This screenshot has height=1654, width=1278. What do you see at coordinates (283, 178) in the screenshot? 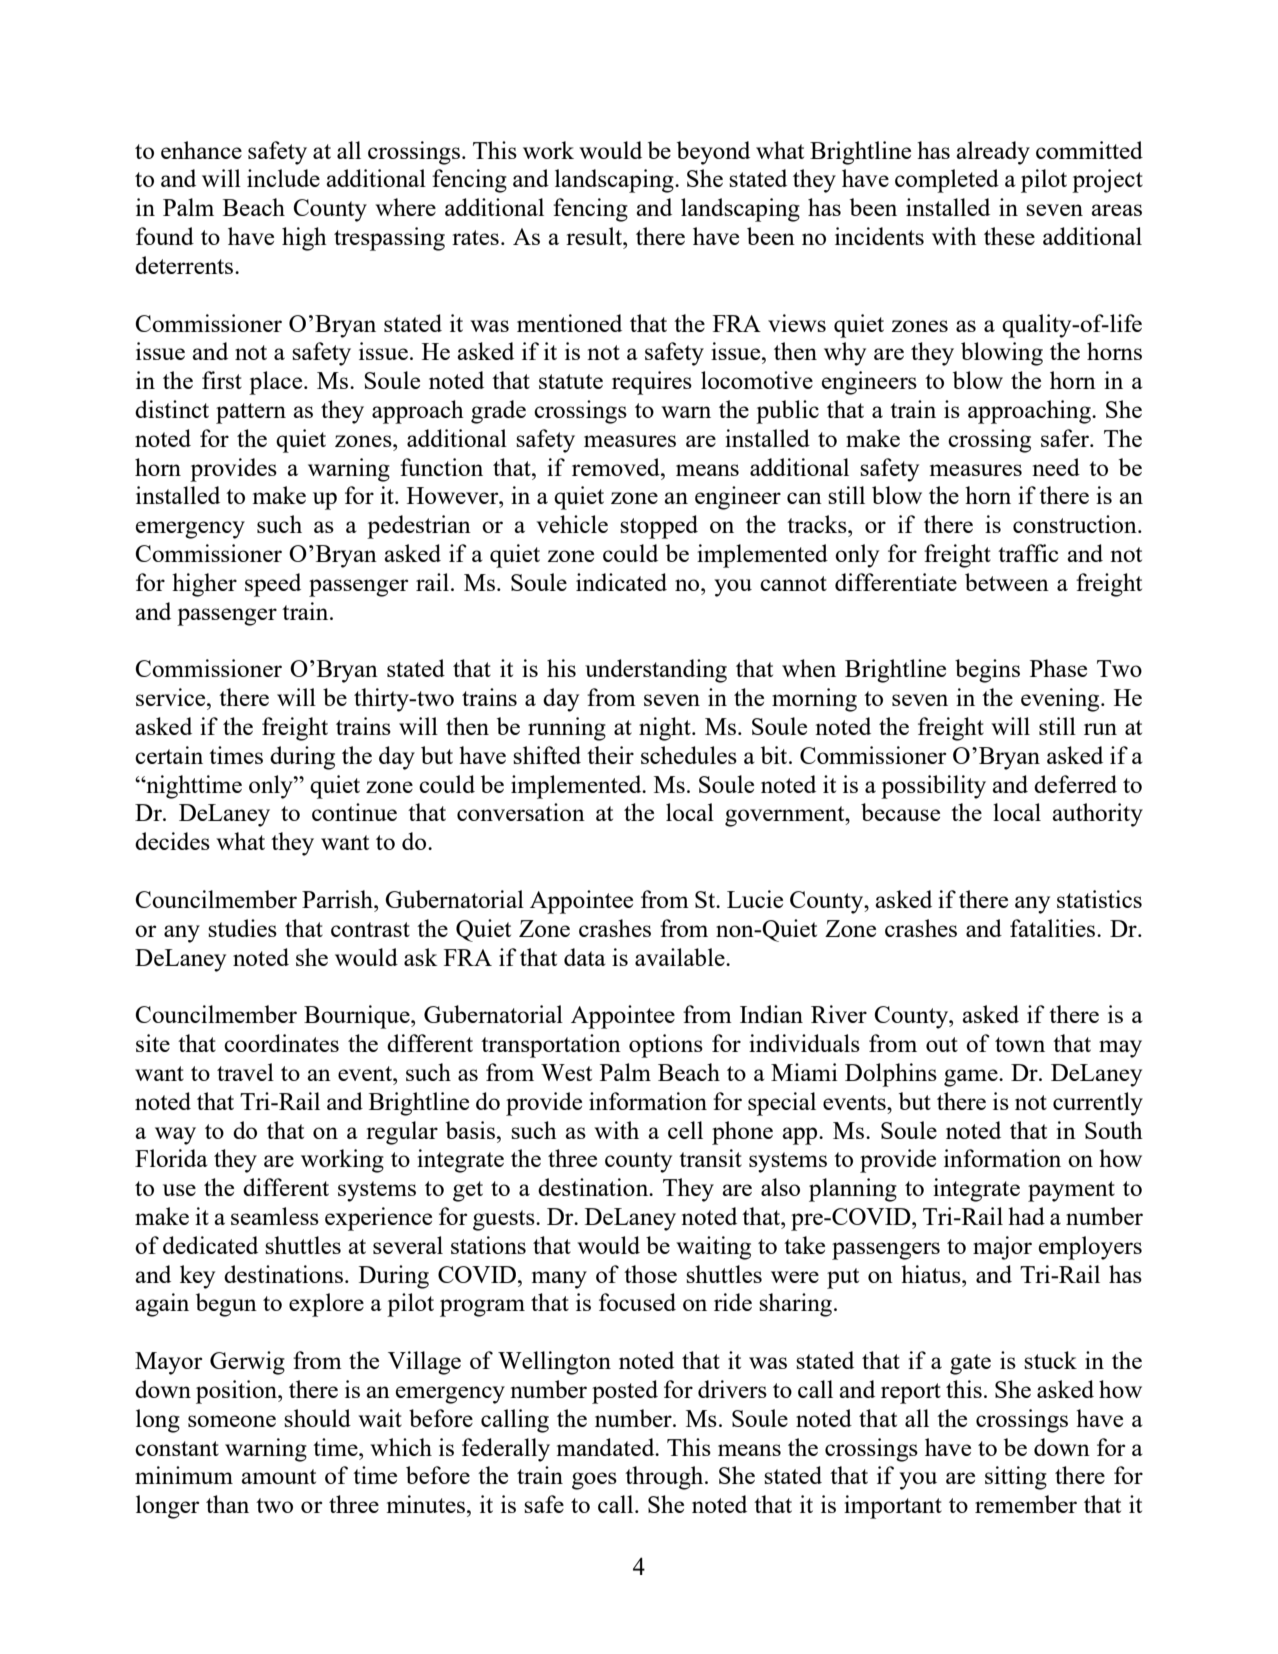
I see `include` at bounding box center [283, 178].
